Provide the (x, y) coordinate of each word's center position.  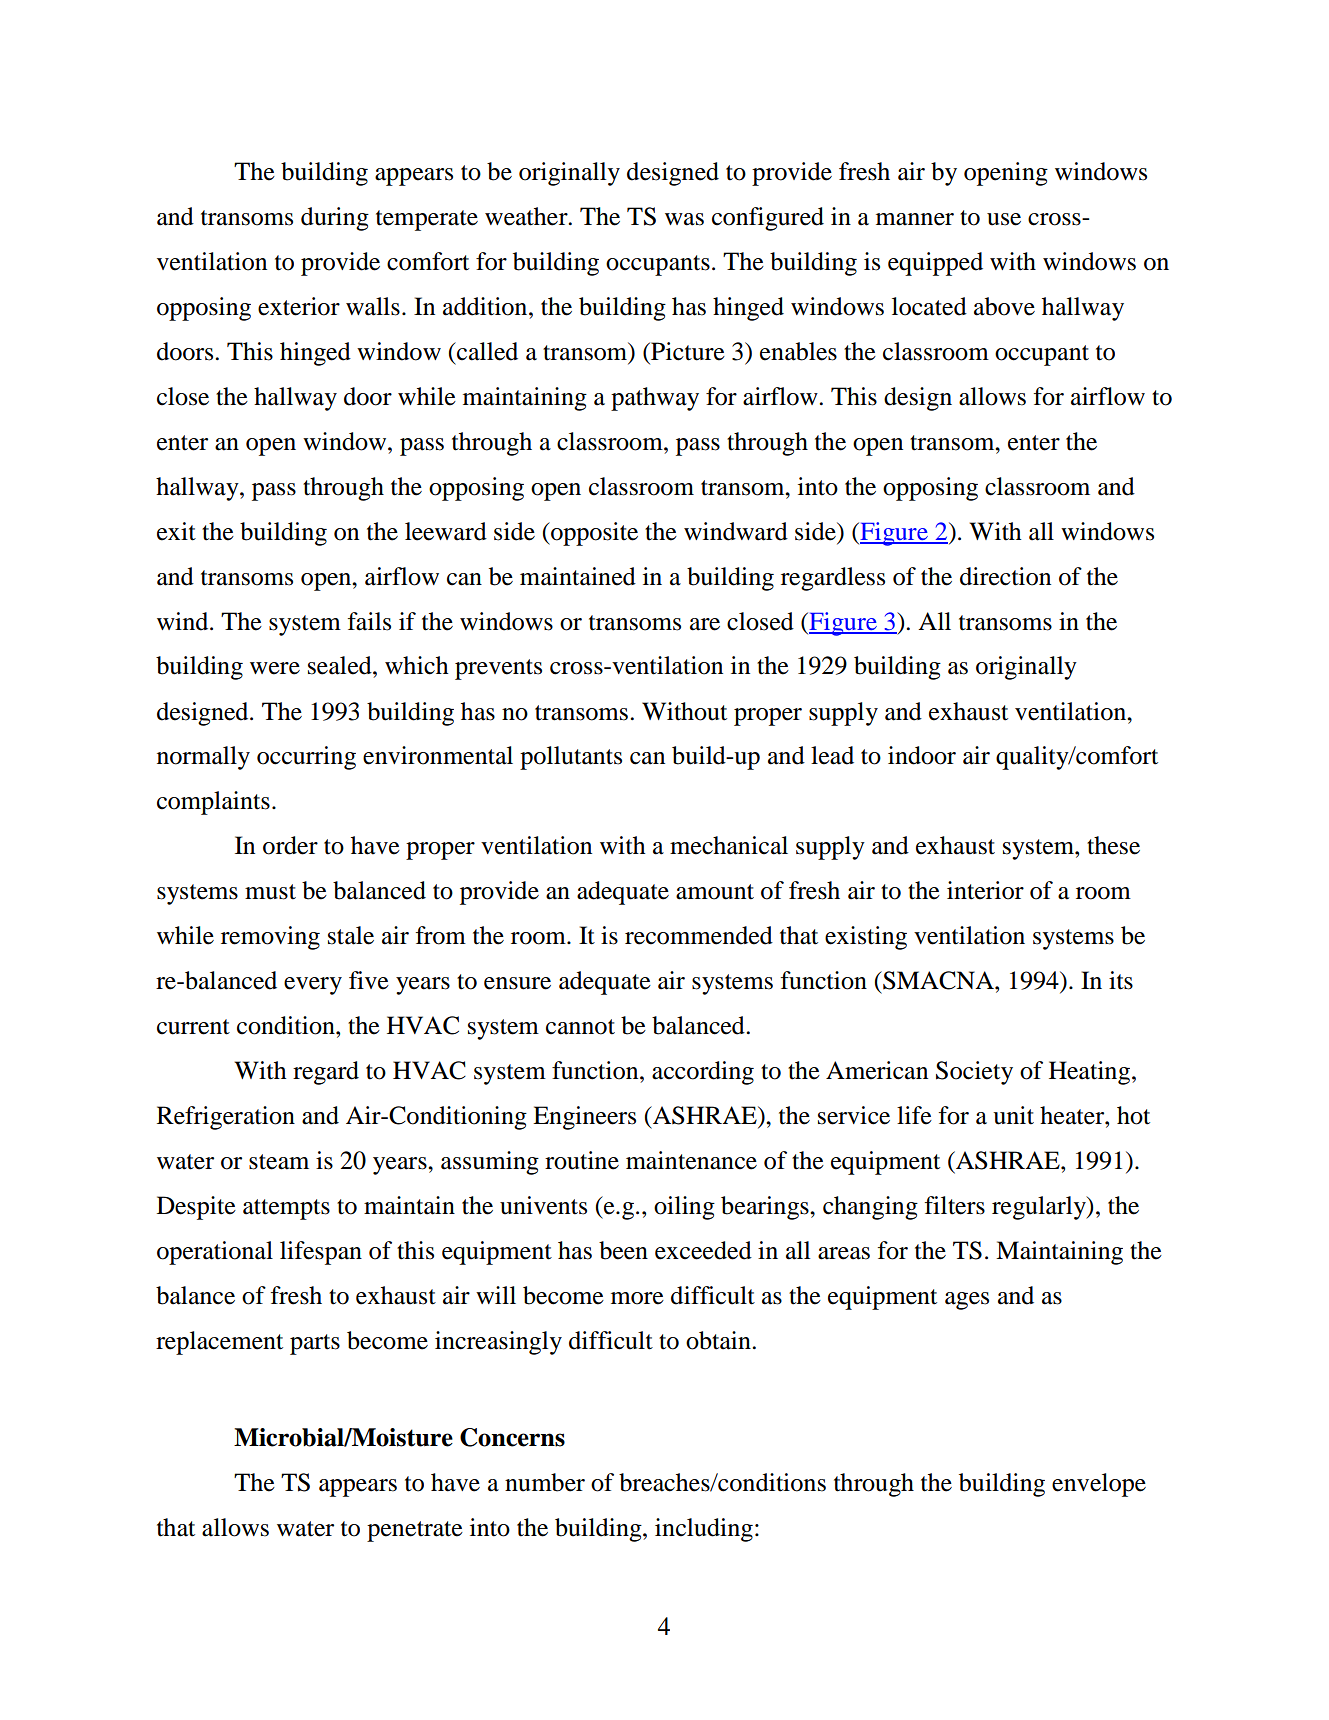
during (335, 219)
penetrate (415, 1531)
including (704, 1530)
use (1004, 219)
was (684, 219)
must (270, 892)
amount (715, 892)
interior (985, 890)
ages (967, 1301)
